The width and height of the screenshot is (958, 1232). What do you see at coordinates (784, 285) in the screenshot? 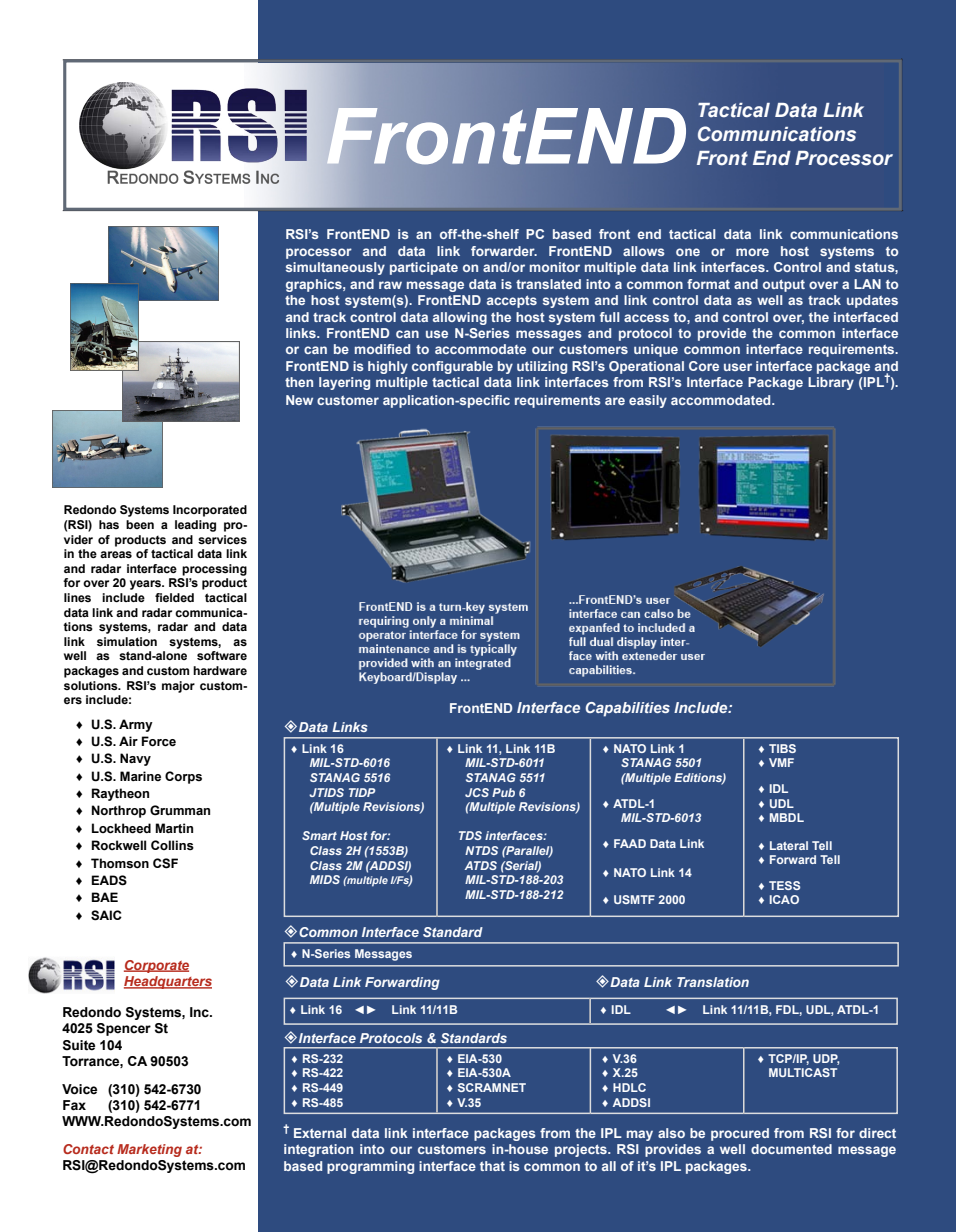
I see `output` at bounding box center [784, 285].
